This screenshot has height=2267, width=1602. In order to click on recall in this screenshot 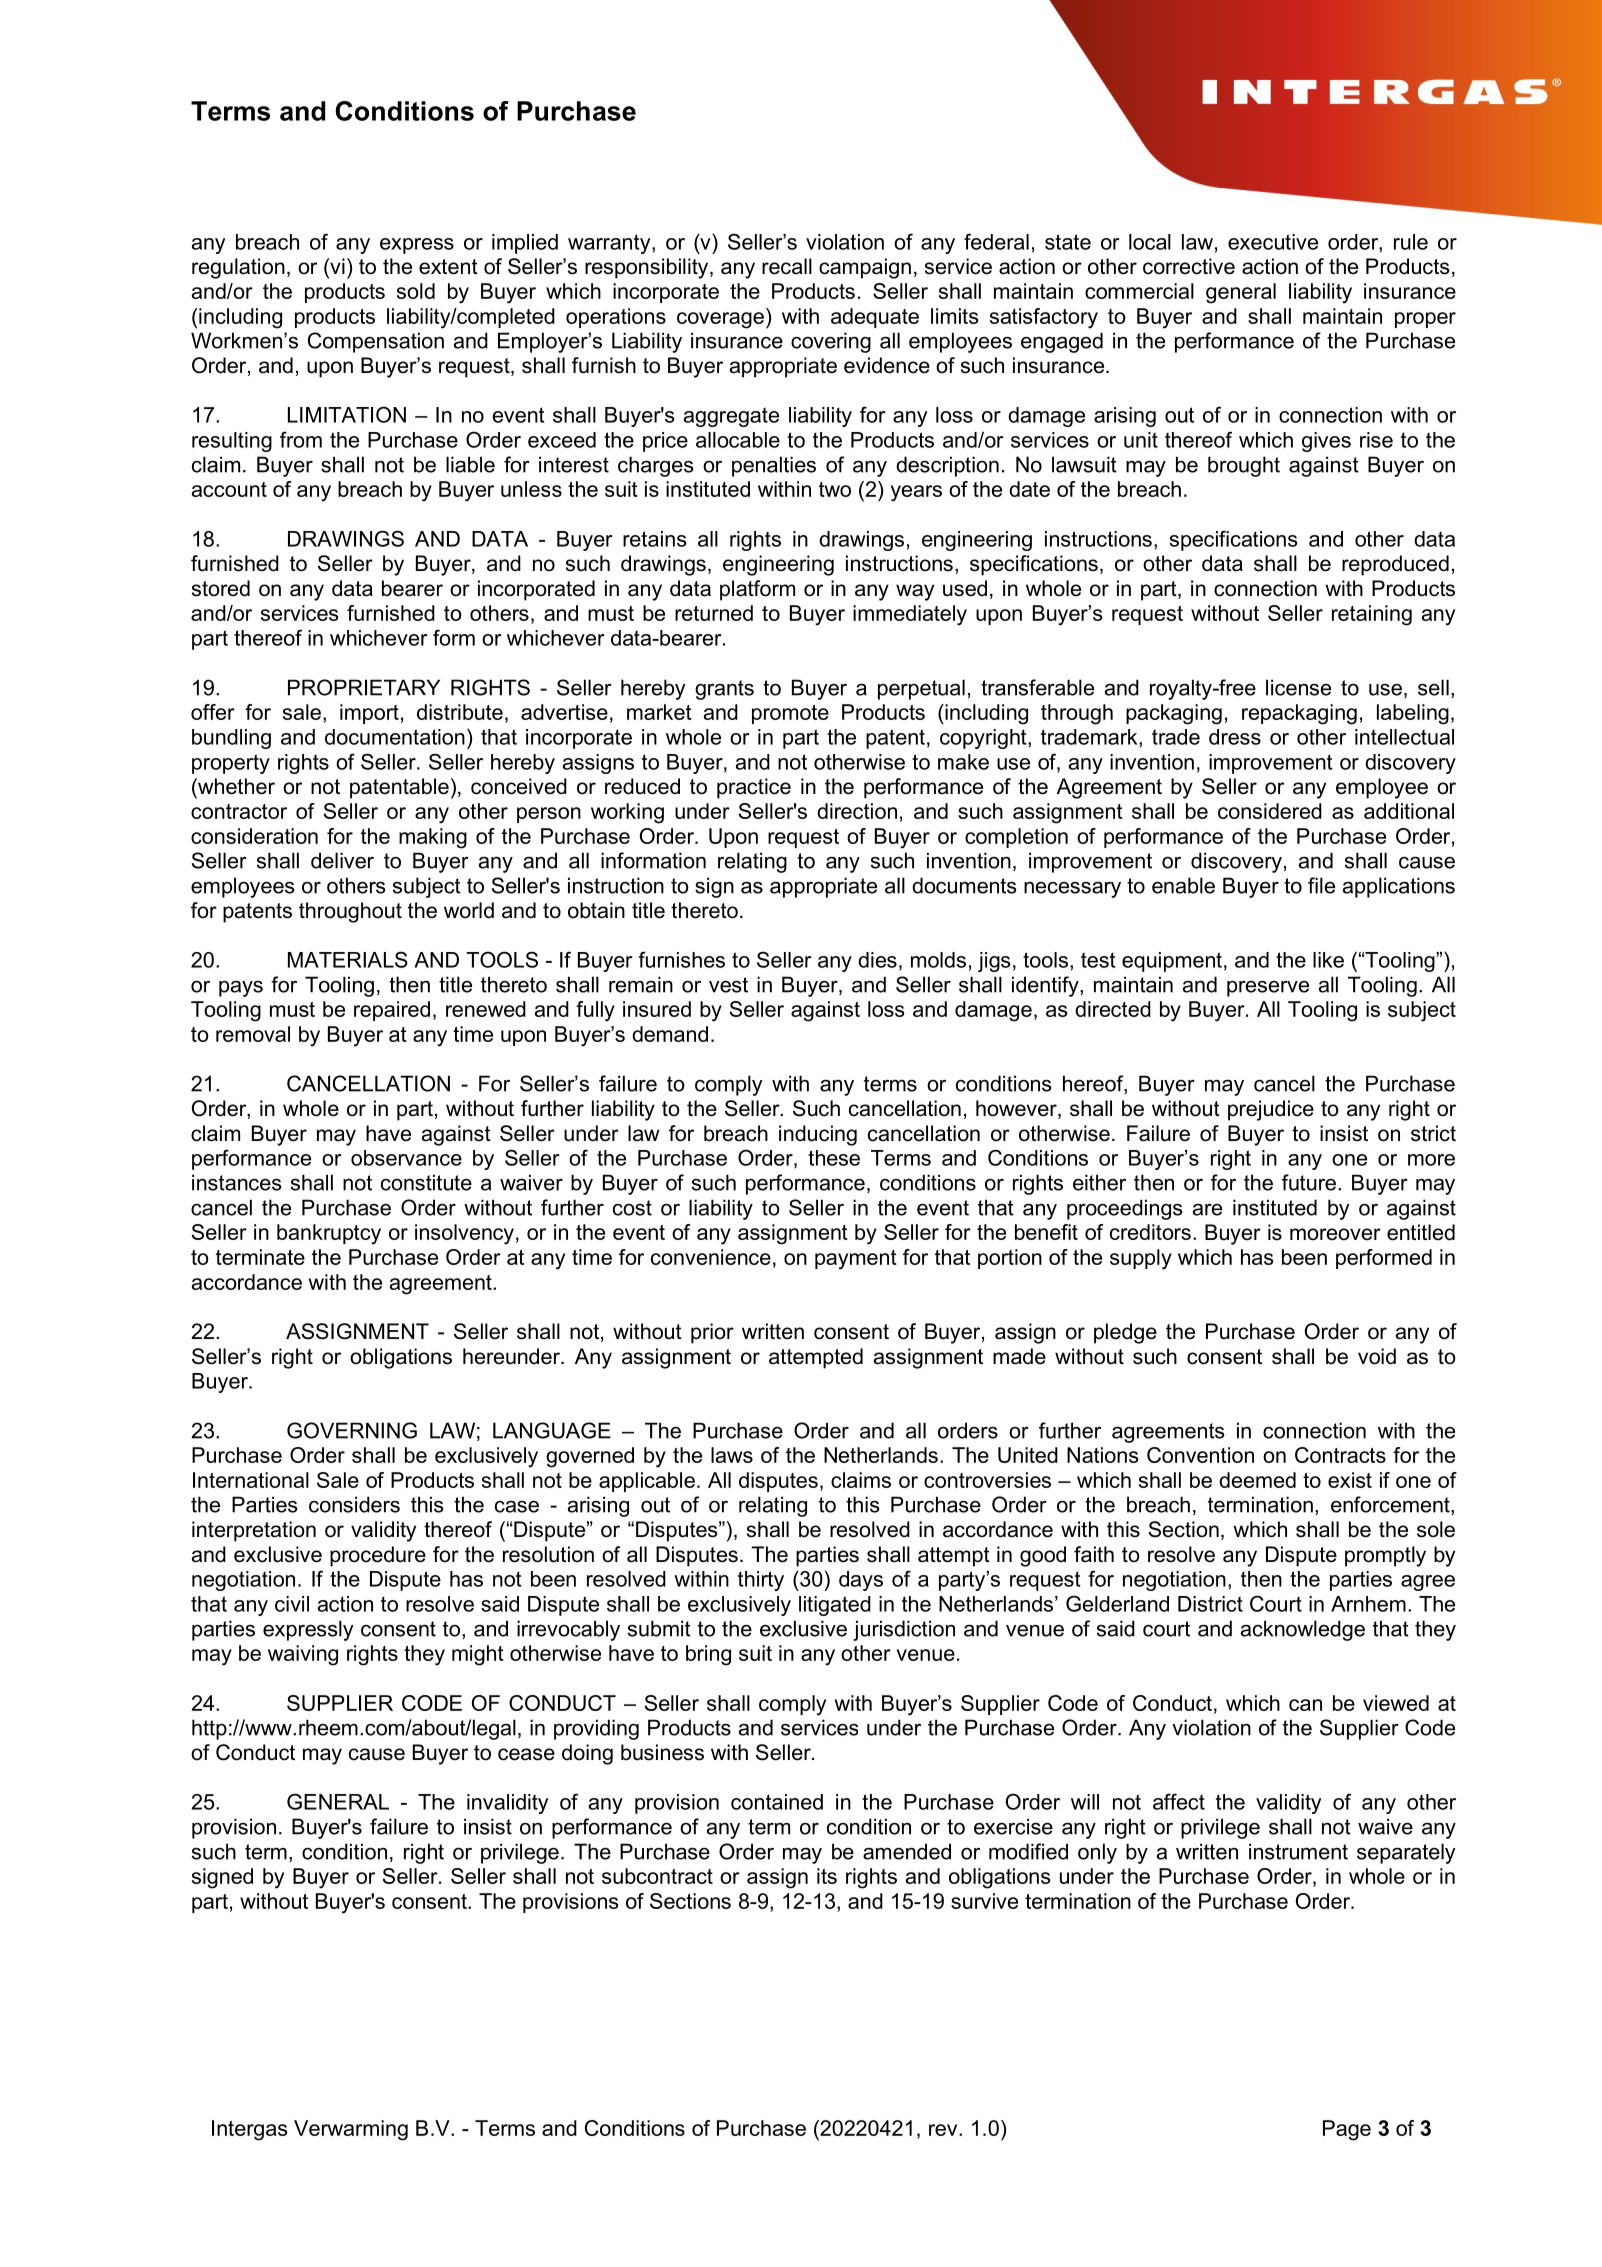, I will do `click(787, 266)`.
